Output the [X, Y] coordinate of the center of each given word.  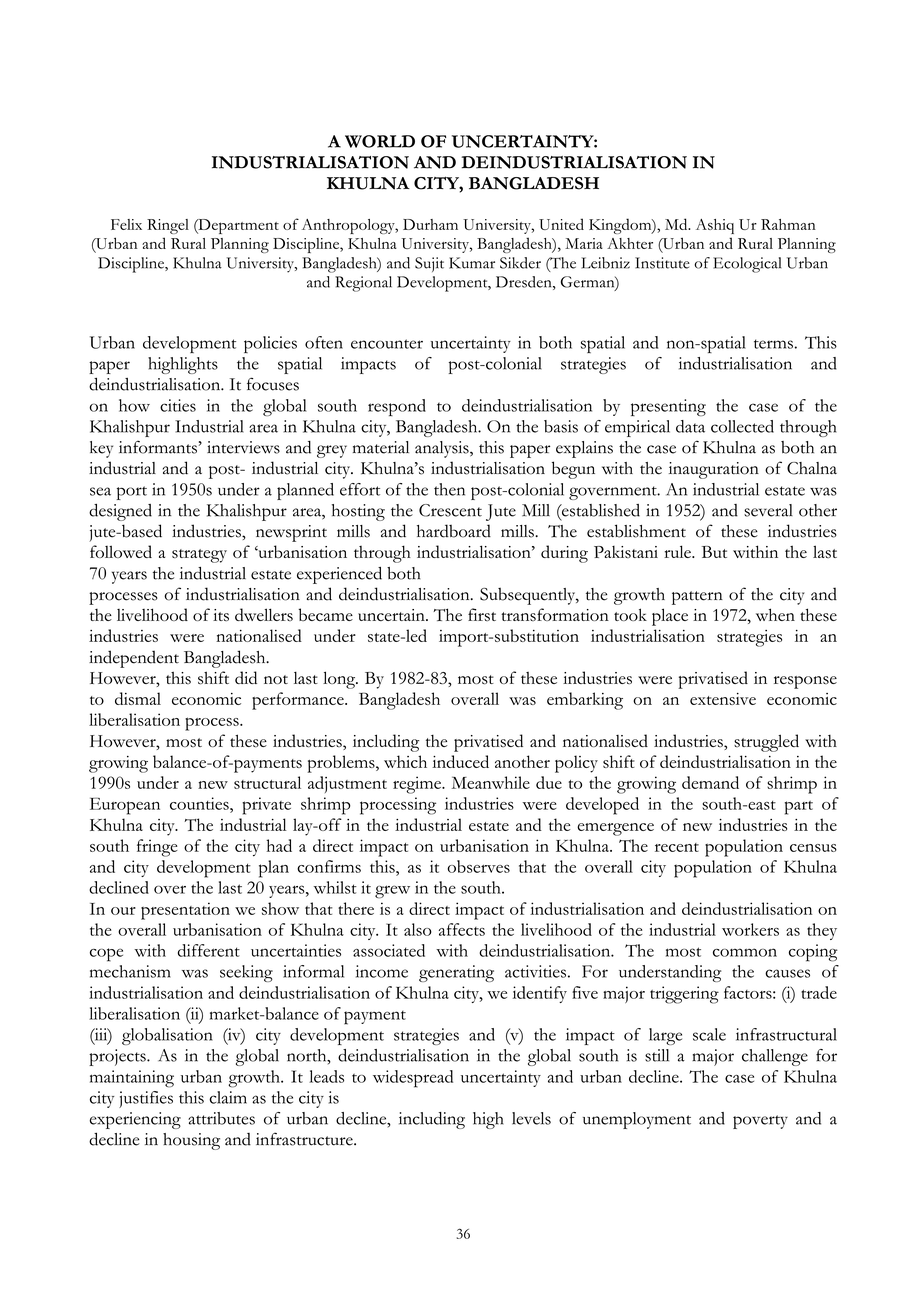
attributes [221, 1118]
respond [397, 407]
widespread [413, 1079]
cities [178, 405]
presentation [185, 911]
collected [742, 426]
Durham [430, 224]
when [775, 614]
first [482, 614]
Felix [126, 224]
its [221, 615]
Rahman [788, 224]
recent [677, 847]
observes [478, 866]
